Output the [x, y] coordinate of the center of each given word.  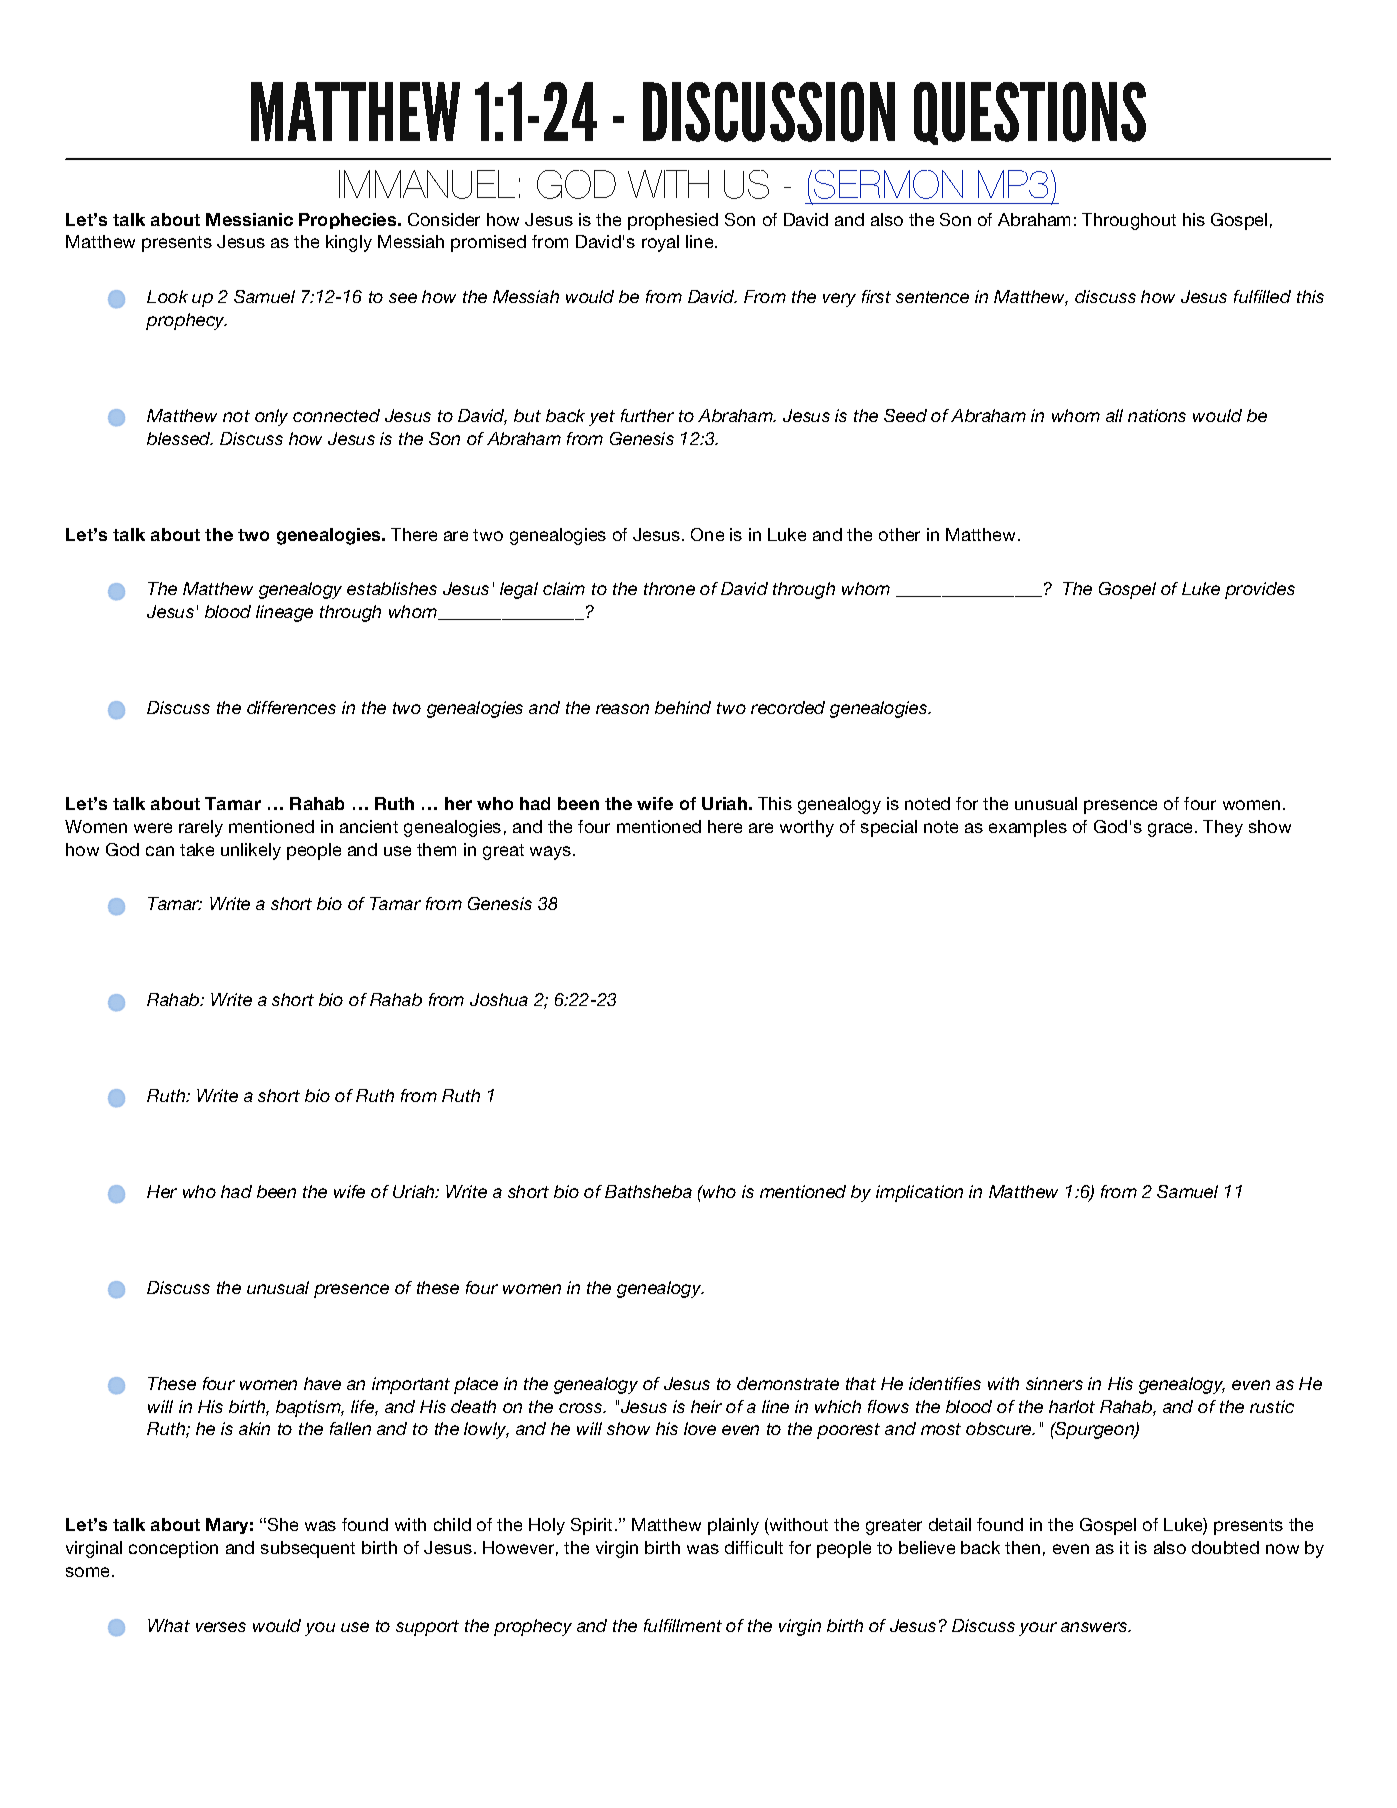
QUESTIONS [1030, 113]
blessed [180, 438]
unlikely [251, 851]
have [322, 1383]
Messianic [249, 219]
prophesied [673, 221]
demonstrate [788, 1383]
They [1223, 828]
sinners [1054, 1383]
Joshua [499, 999]
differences [291, 707]
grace [1172, 830]
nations [1157, 415]
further [647, 415]
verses [221, 1627]
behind [683, 707]
